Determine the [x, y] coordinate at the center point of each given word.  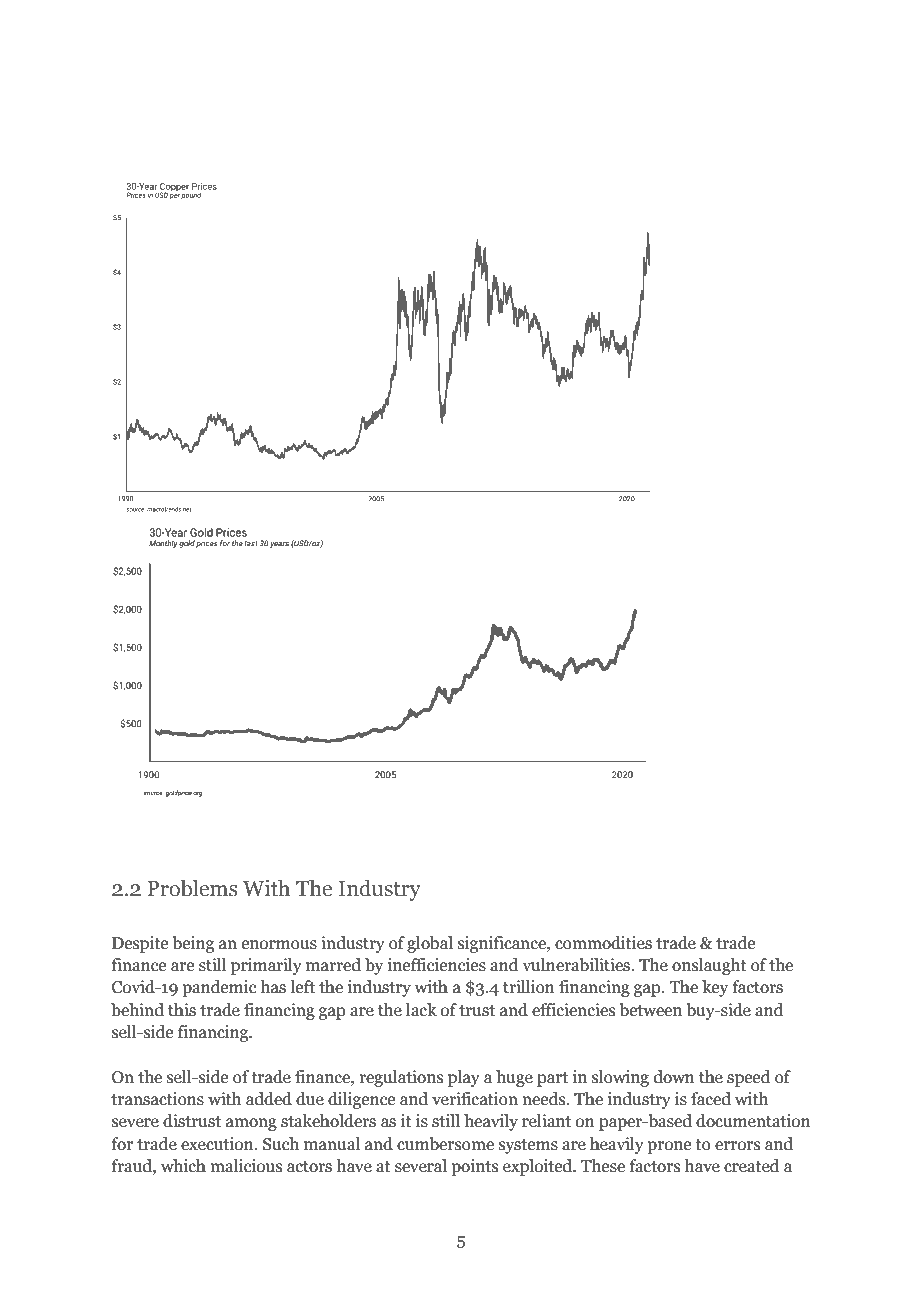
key [715, 988]
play [464, 1078]
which [183, 1166]
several [421, 1166]
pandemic [219, 988]
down [674, 1077]
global [430, 944]
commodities [603, 943]
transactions [157, 1099]
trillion [529, 987]
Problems [192, 888]
